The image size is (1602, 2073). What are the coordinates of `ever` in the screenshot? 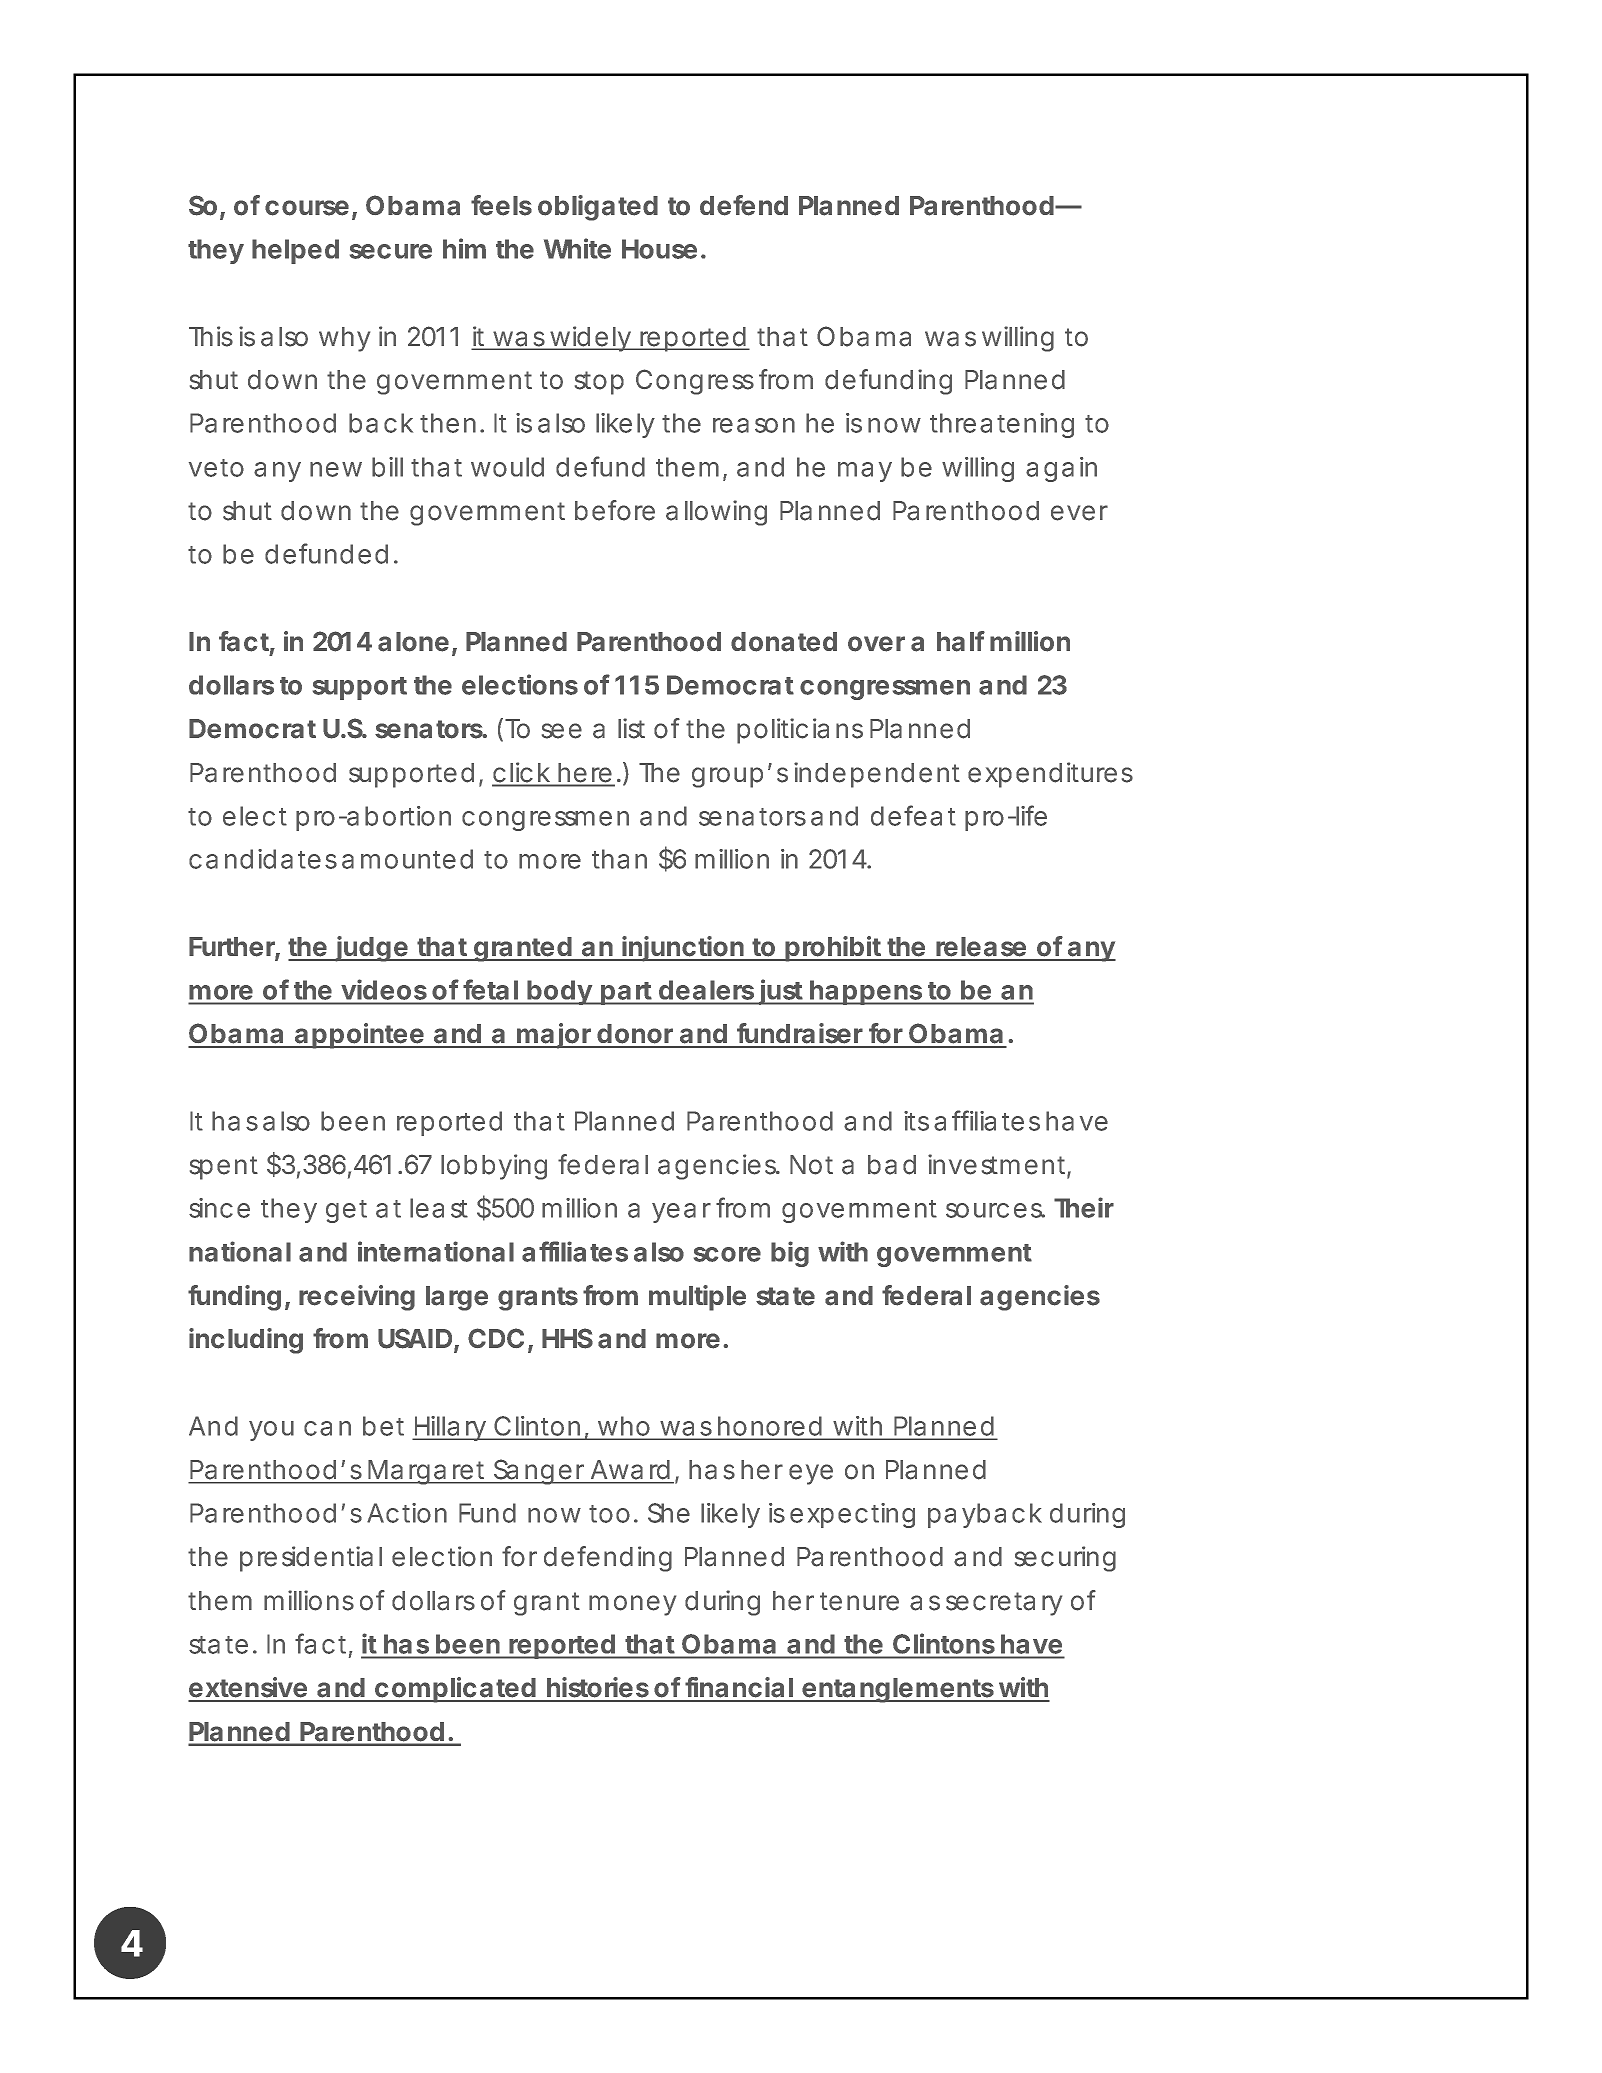 It's located at (1079, 513).
